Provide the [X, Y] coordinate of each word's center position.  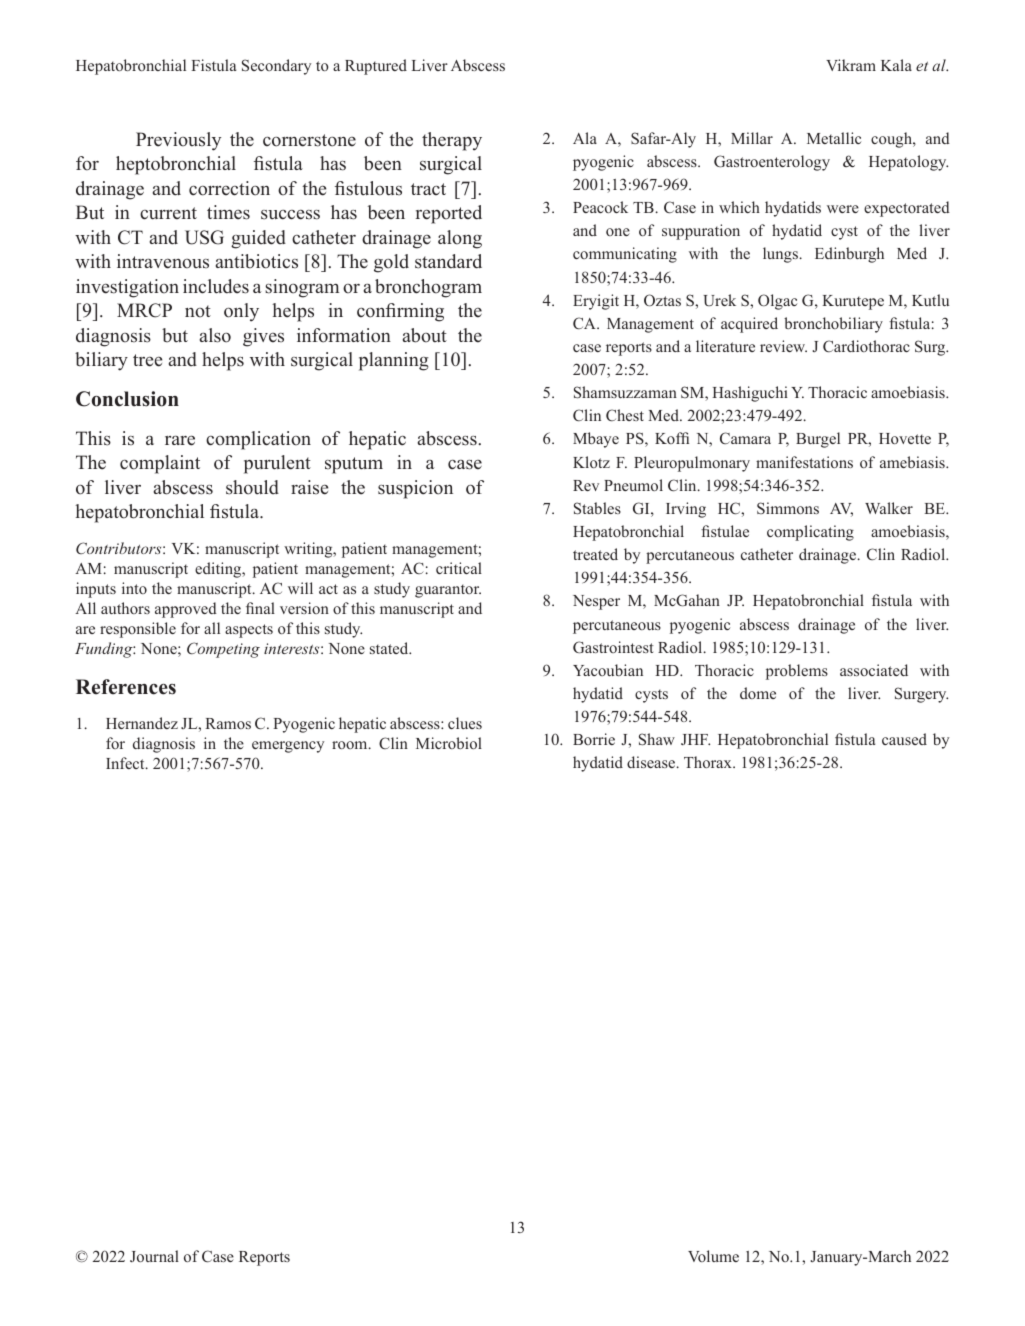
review [783, 346]
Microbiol [449, 743]
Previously [178, 141]
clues [465, 723]
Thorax [709, 762]
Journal [154, 1256]
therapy [452, 141]
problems [797, 672]
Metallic [834, 138]
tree [147, 360]
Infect [126, 763]
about [424, 335]
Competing [223, 650]
